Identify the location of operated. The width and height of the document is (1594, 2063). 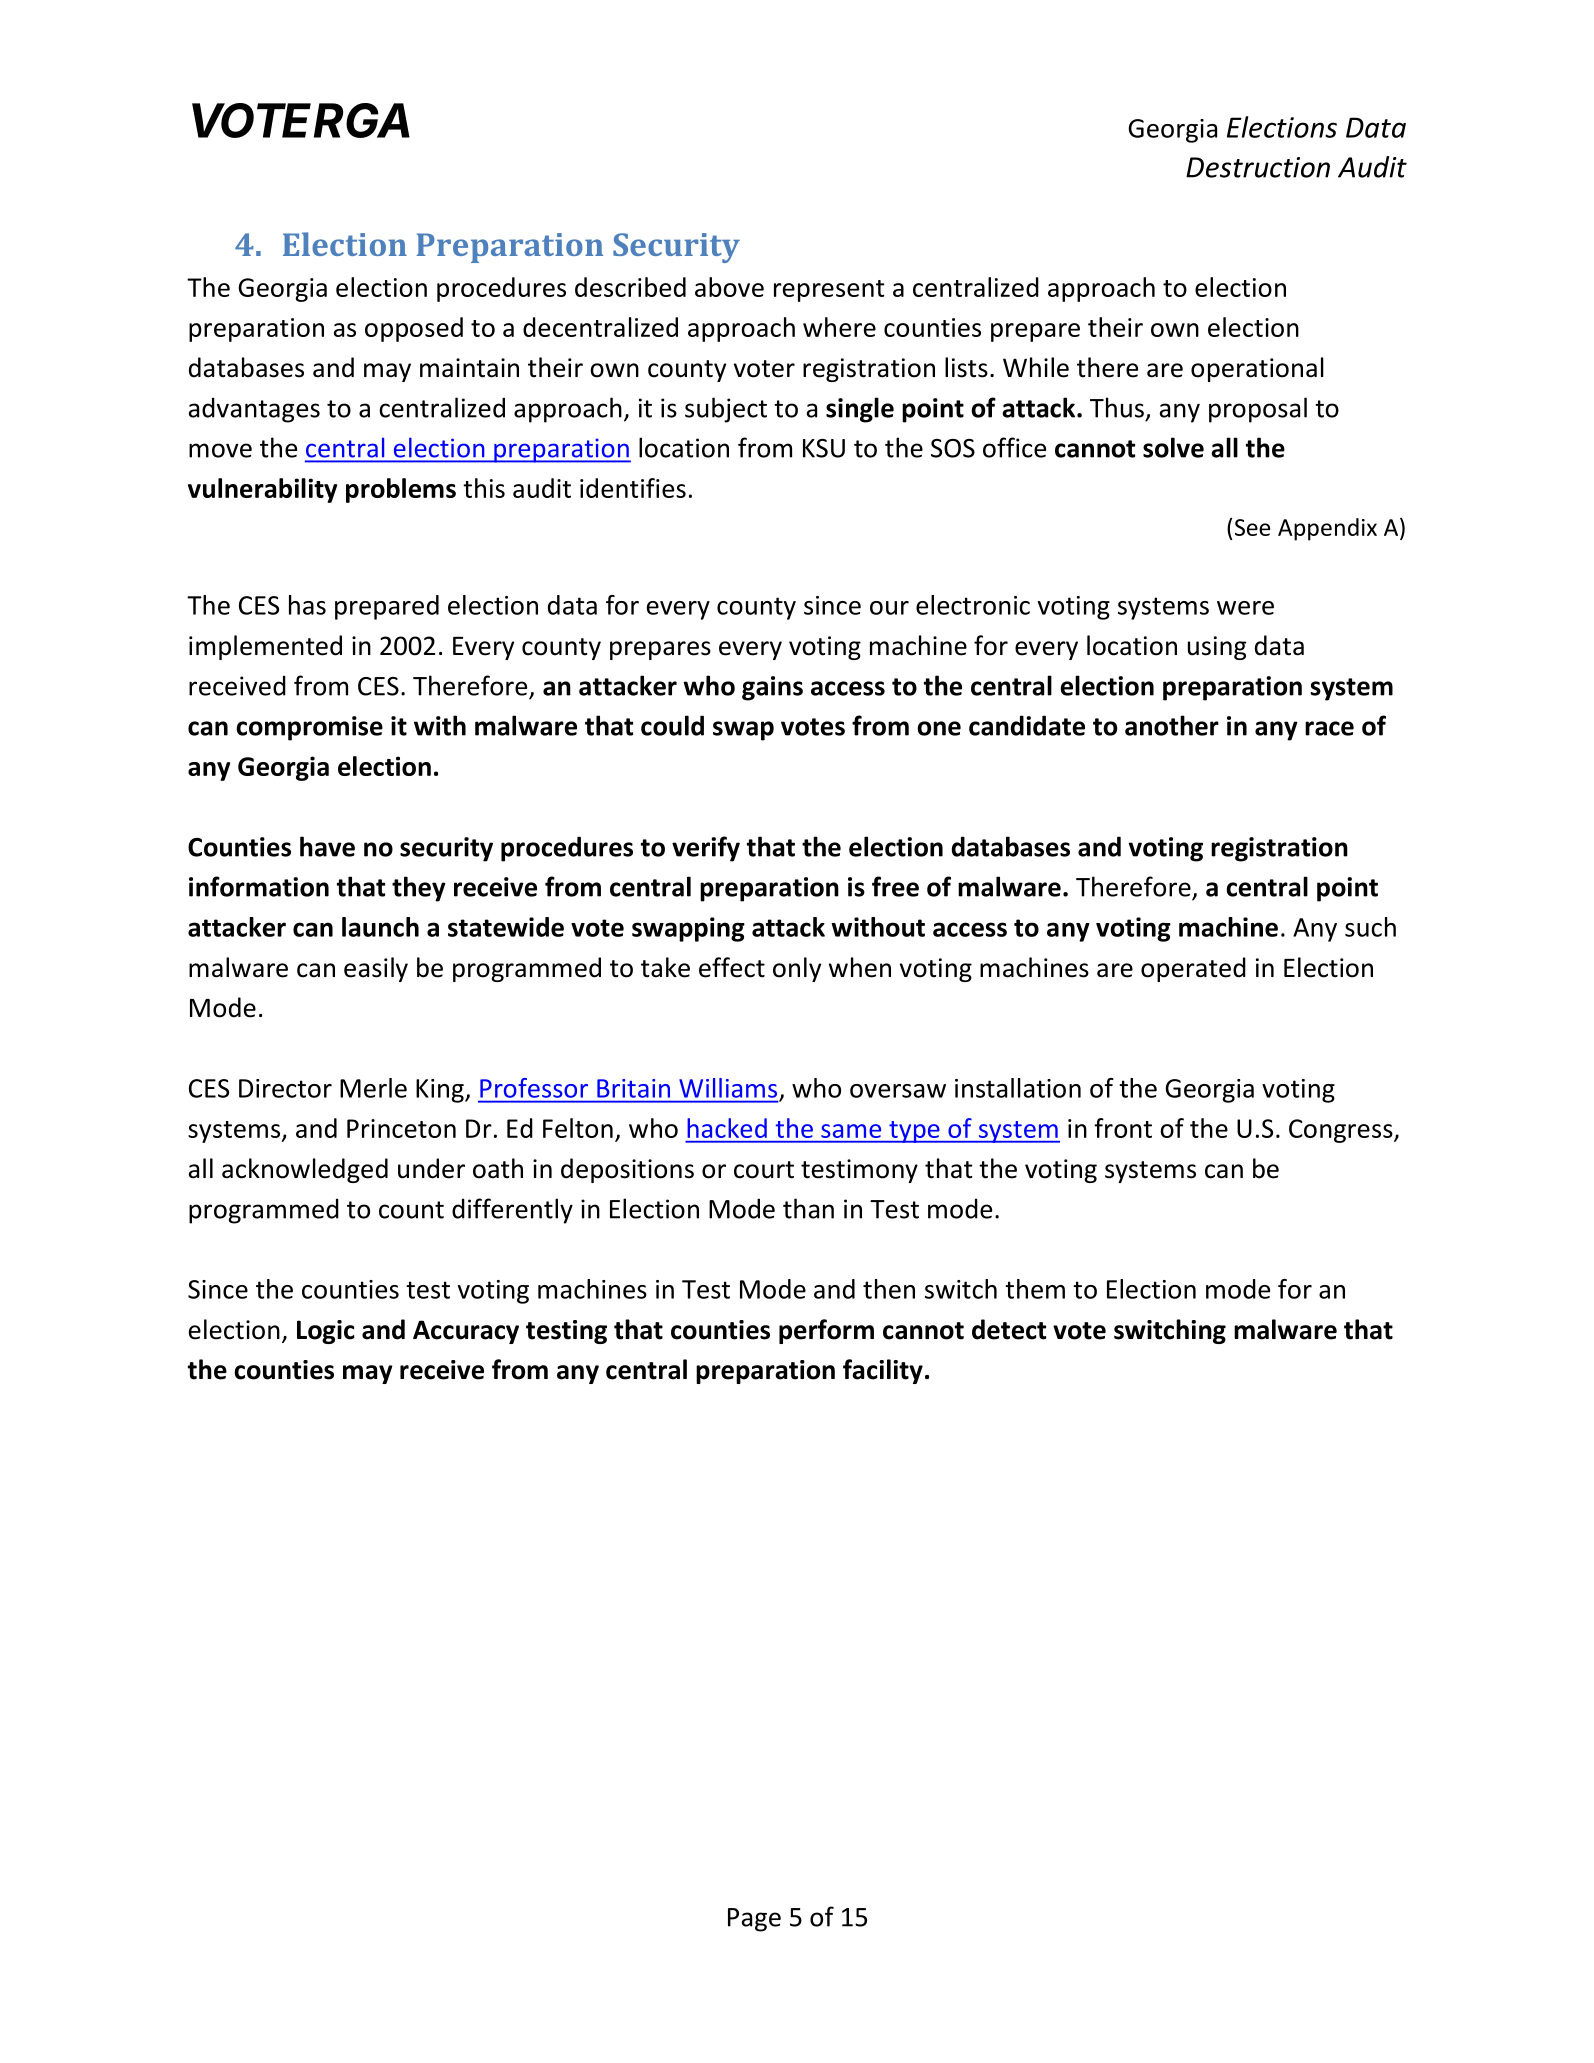
(1193, 969).
